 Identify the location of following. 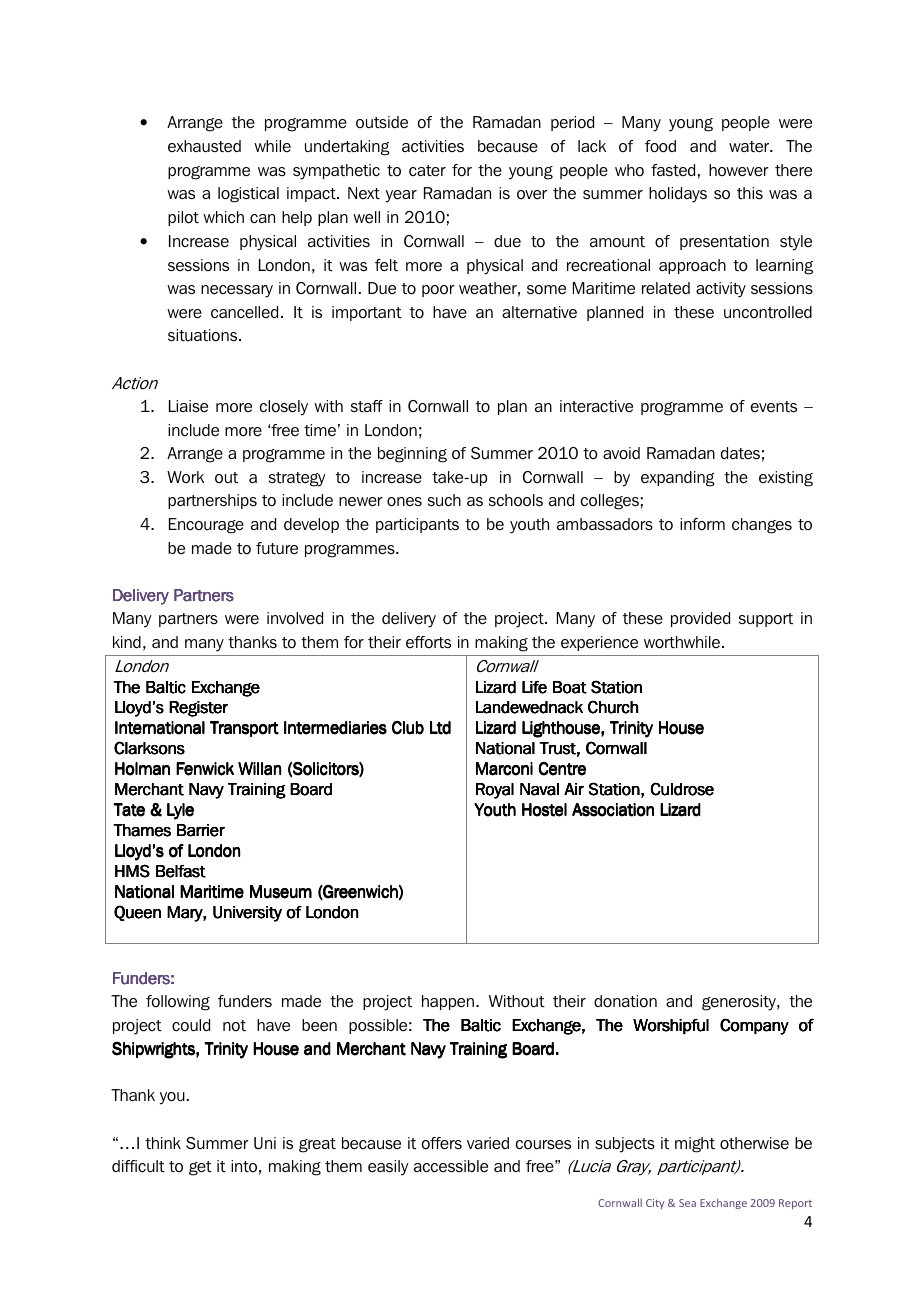
(178, 1003).
